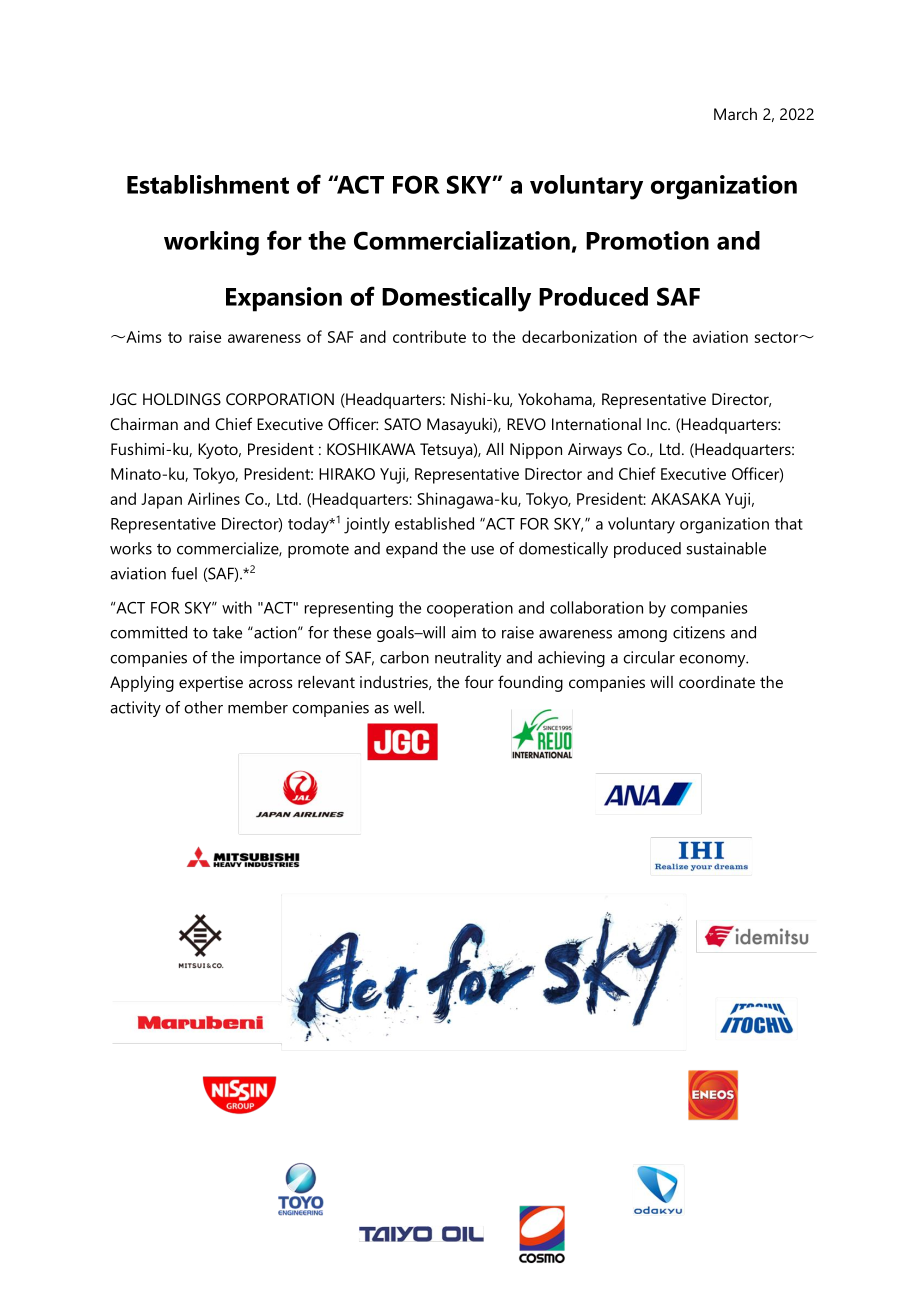 The height and width of the image is (1308, 924). Describe the element at coordinates (717, 682) in the image. I see `coordinate` at that location.
